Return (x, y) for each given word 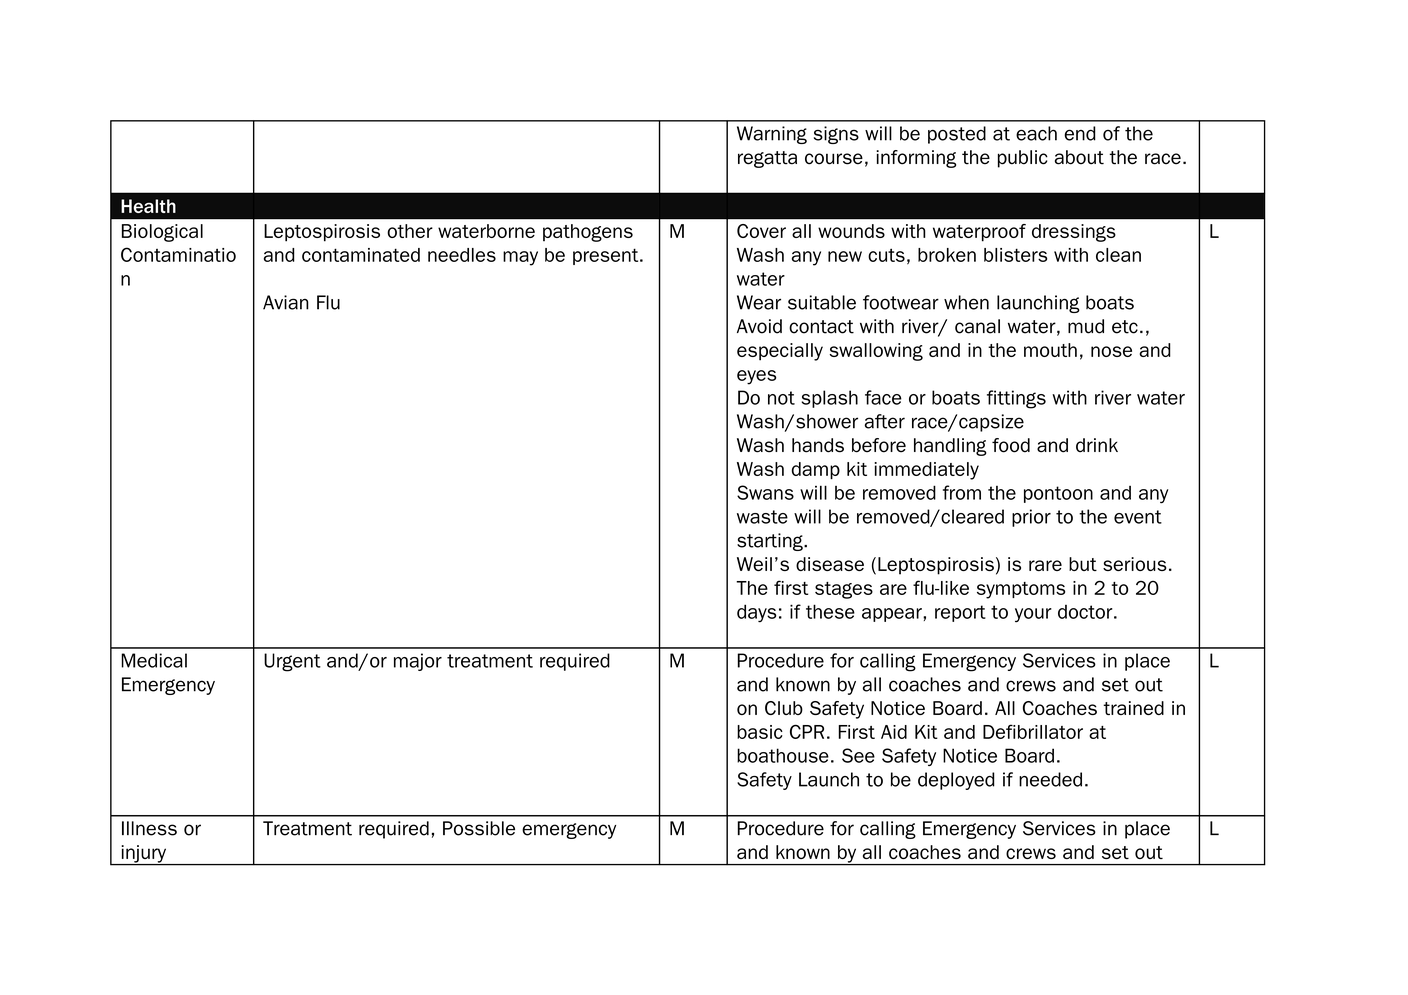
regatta (767, 159)
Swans (765, 492)
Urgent (292, 662)
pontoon (1058, 494)
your (1033, 615)
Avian (286, 302)
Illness (149, 828)
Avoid (759, 326)
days (756, 613)
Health (148, 206)
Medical (154, 660)
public (1023, 159)
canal (977, 326)
